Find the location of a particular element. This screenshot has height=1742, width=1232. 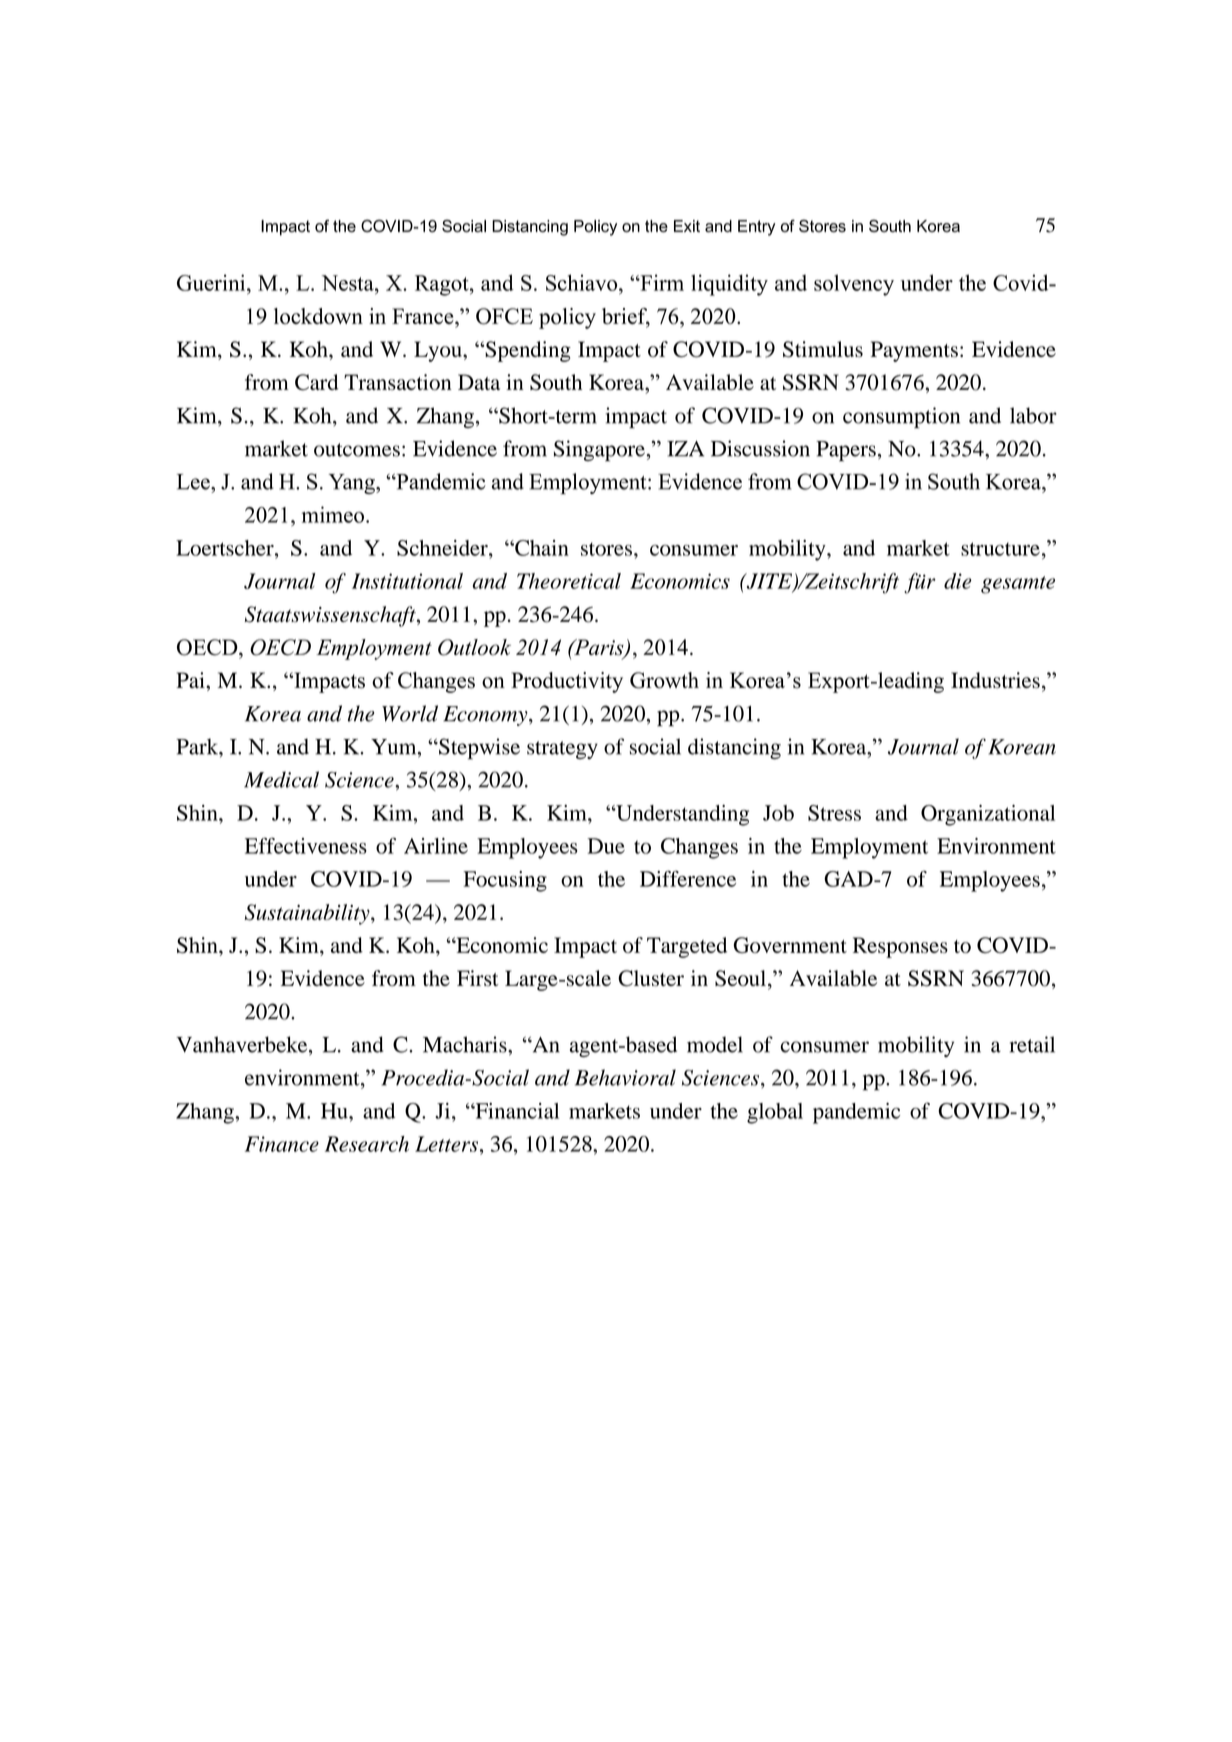

Pai is located at coordinates (191, 680).
